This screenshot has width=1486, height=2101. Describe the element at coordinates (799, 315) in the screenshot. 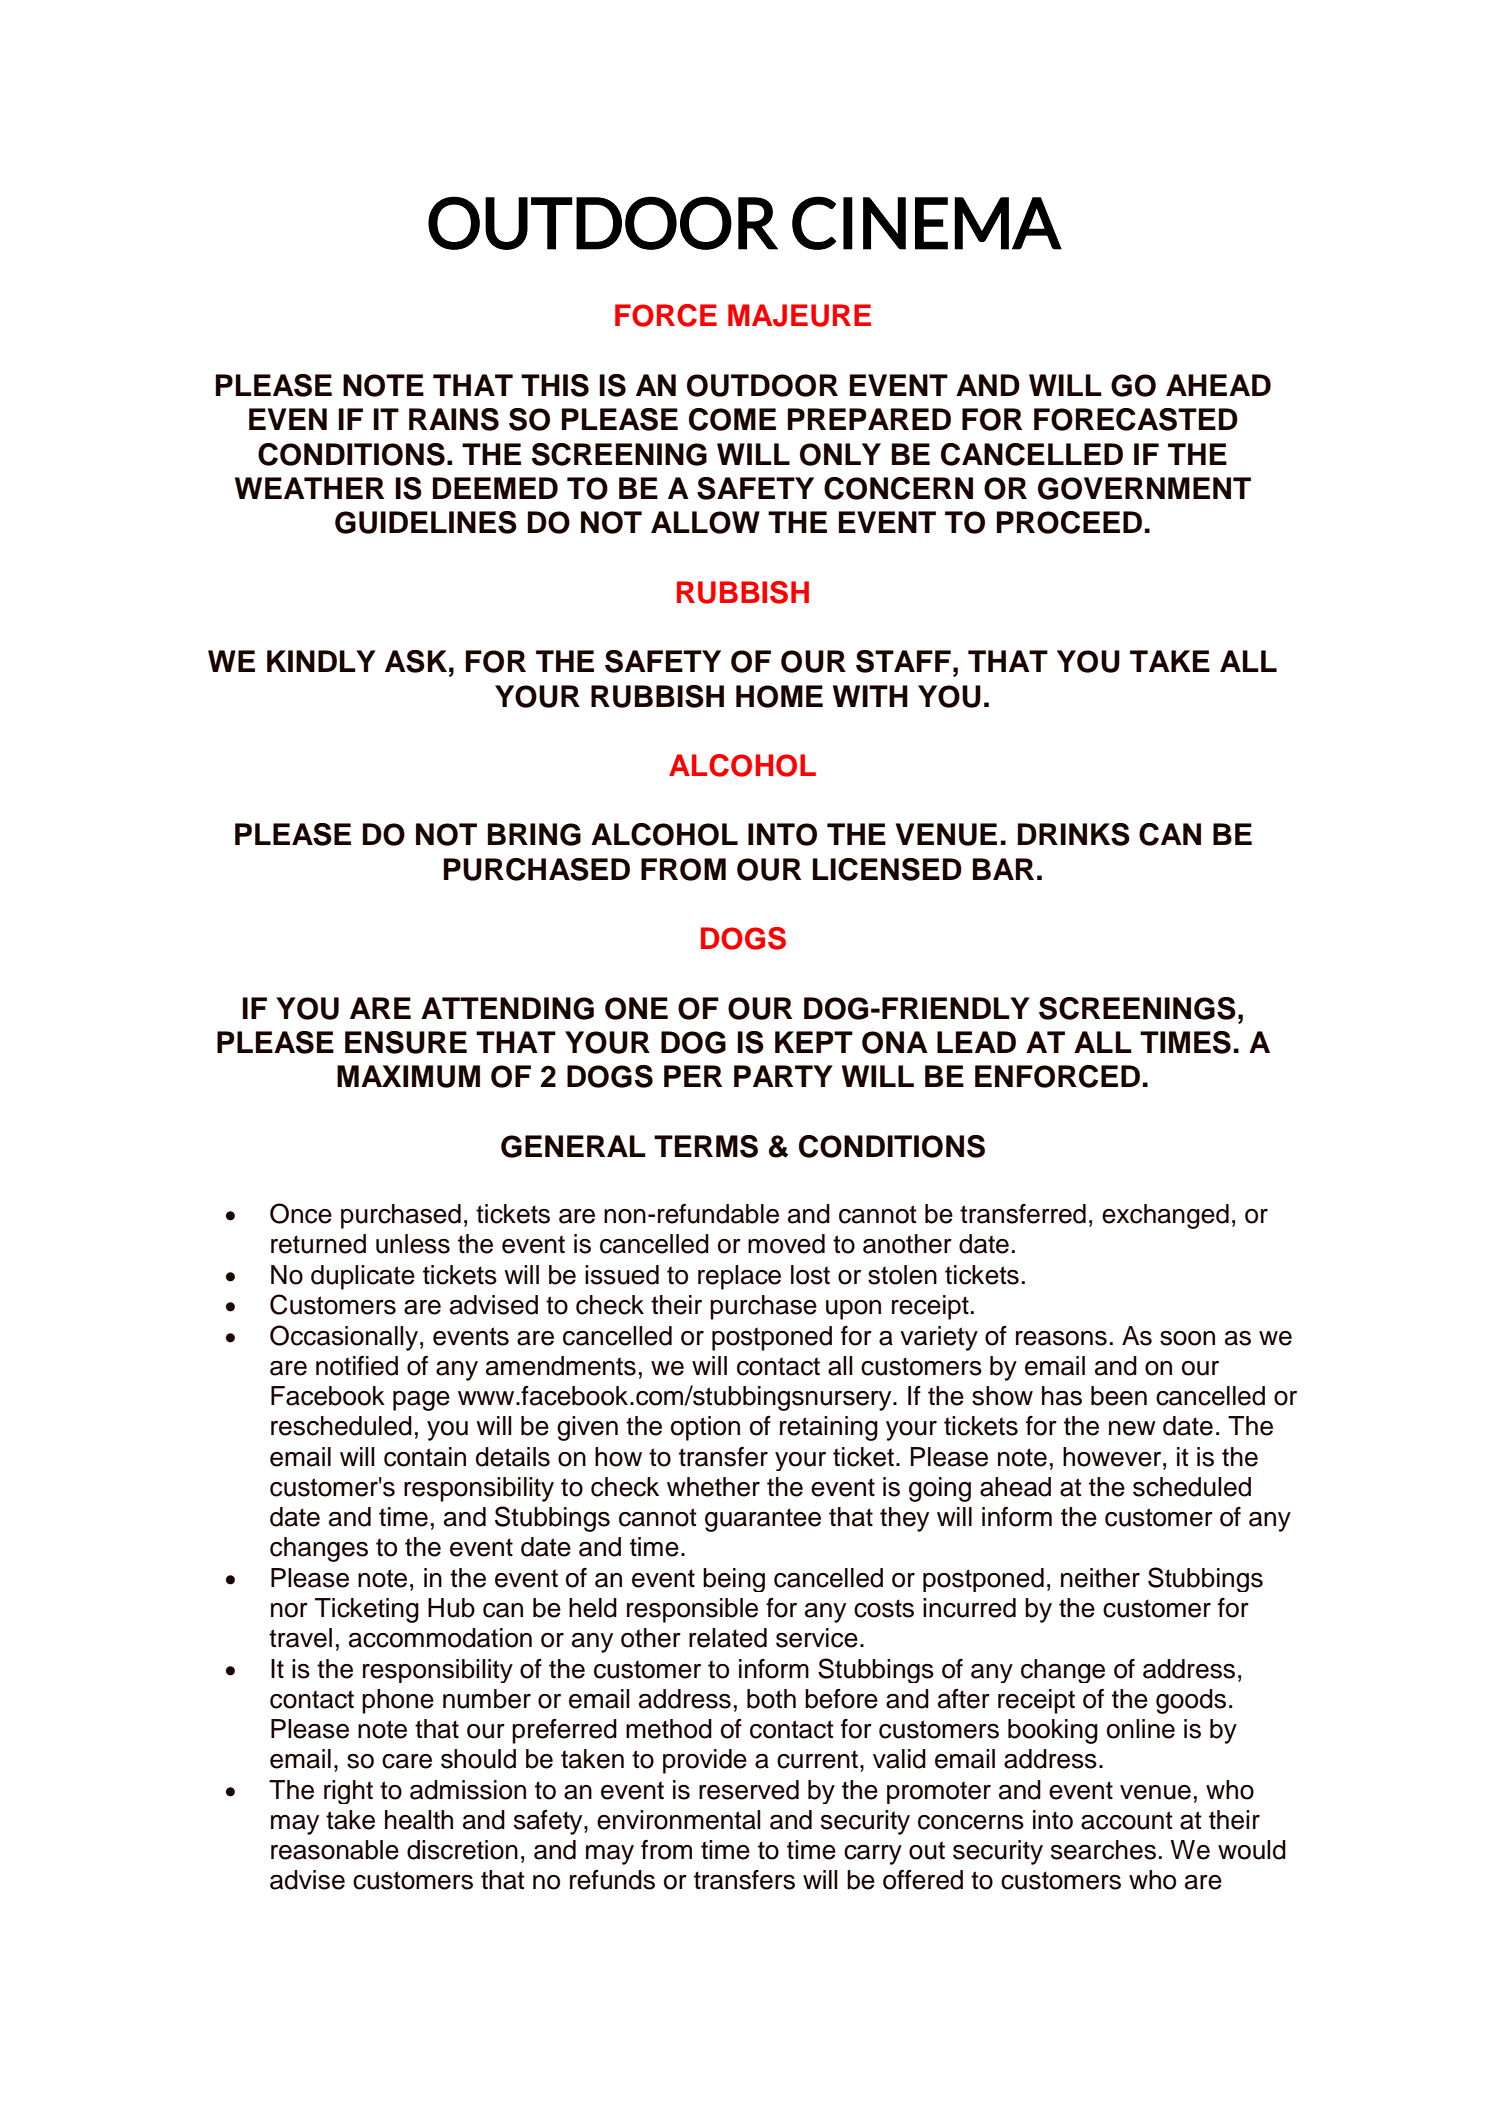

I see `MAJEURE` at that location.
